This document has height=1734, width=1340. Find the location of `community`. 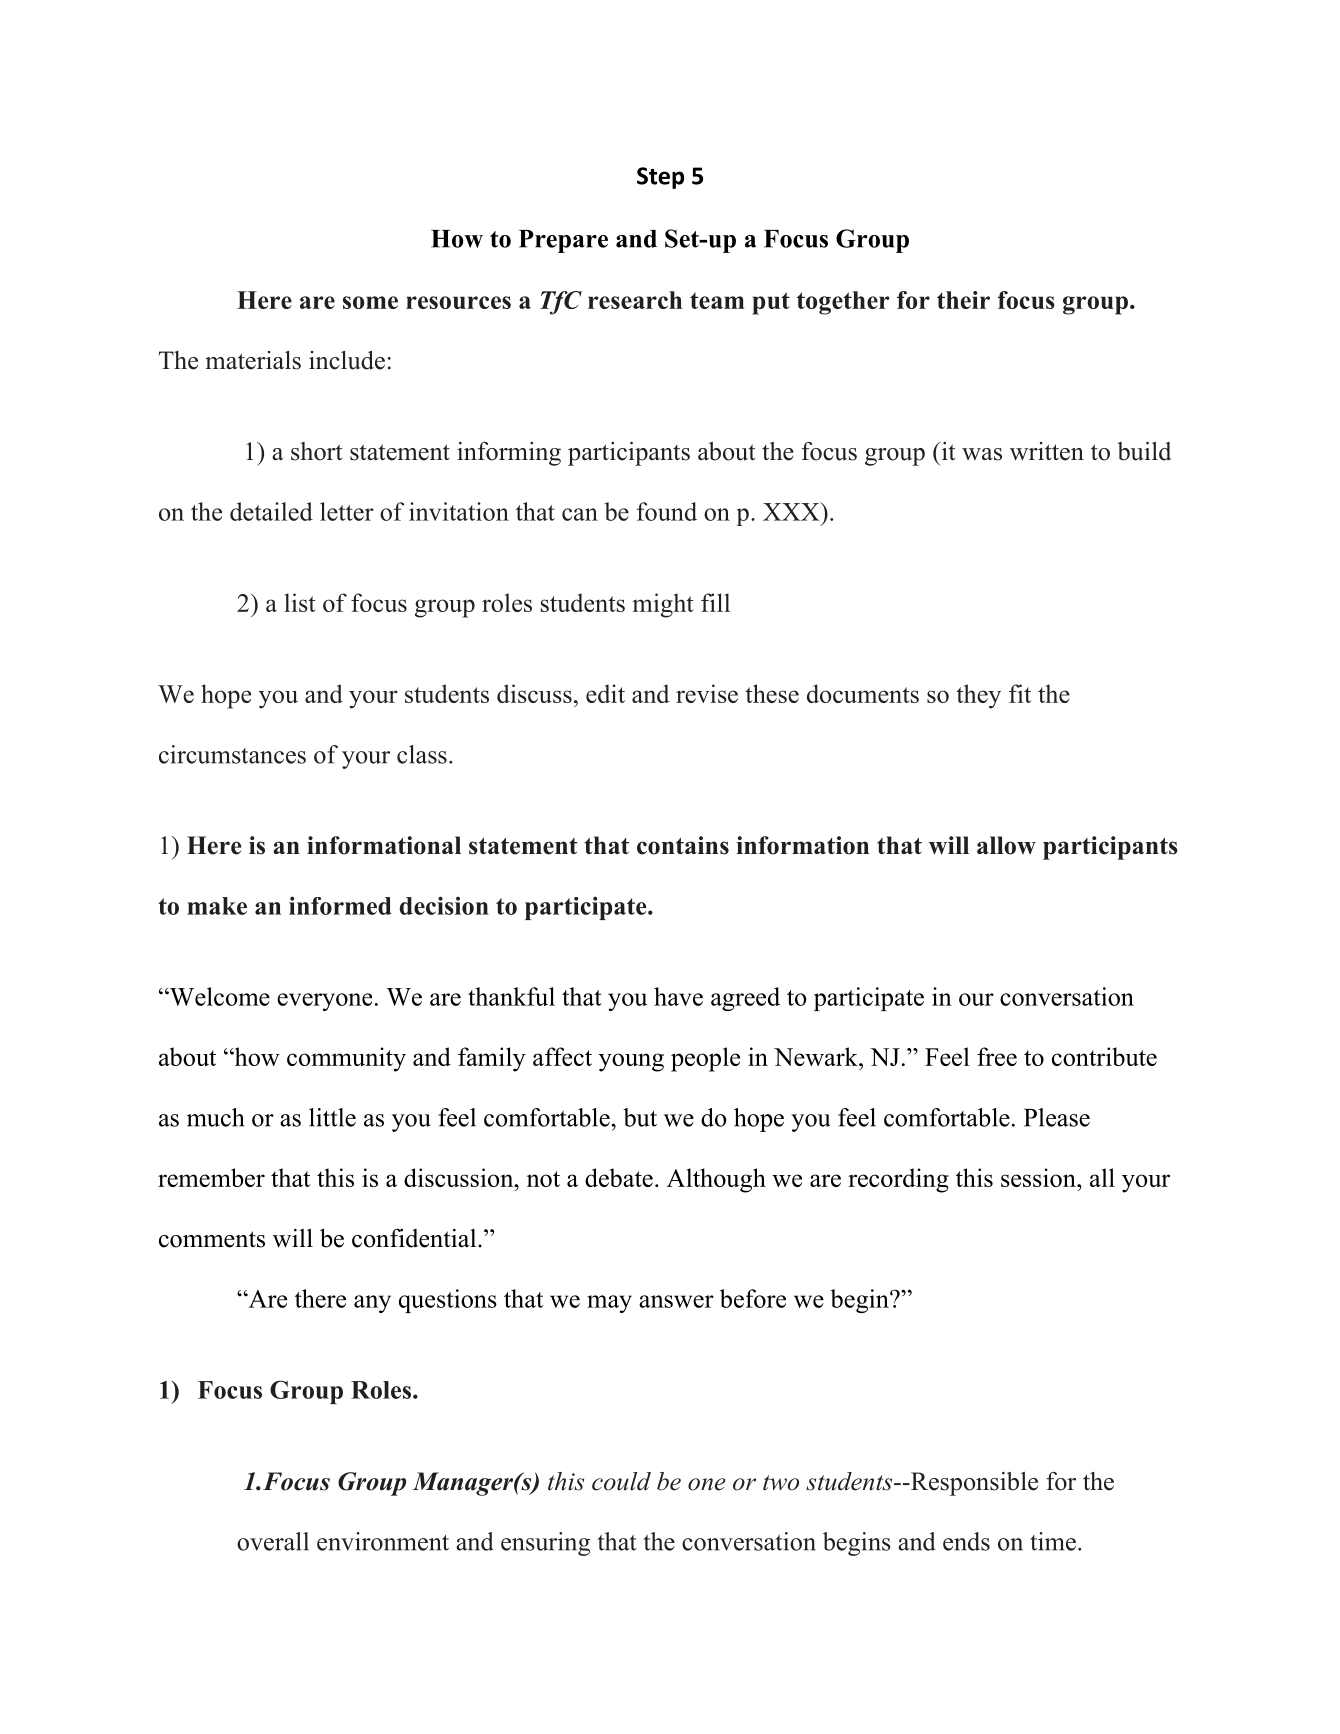

community is located at coordinates (346, 1059).
